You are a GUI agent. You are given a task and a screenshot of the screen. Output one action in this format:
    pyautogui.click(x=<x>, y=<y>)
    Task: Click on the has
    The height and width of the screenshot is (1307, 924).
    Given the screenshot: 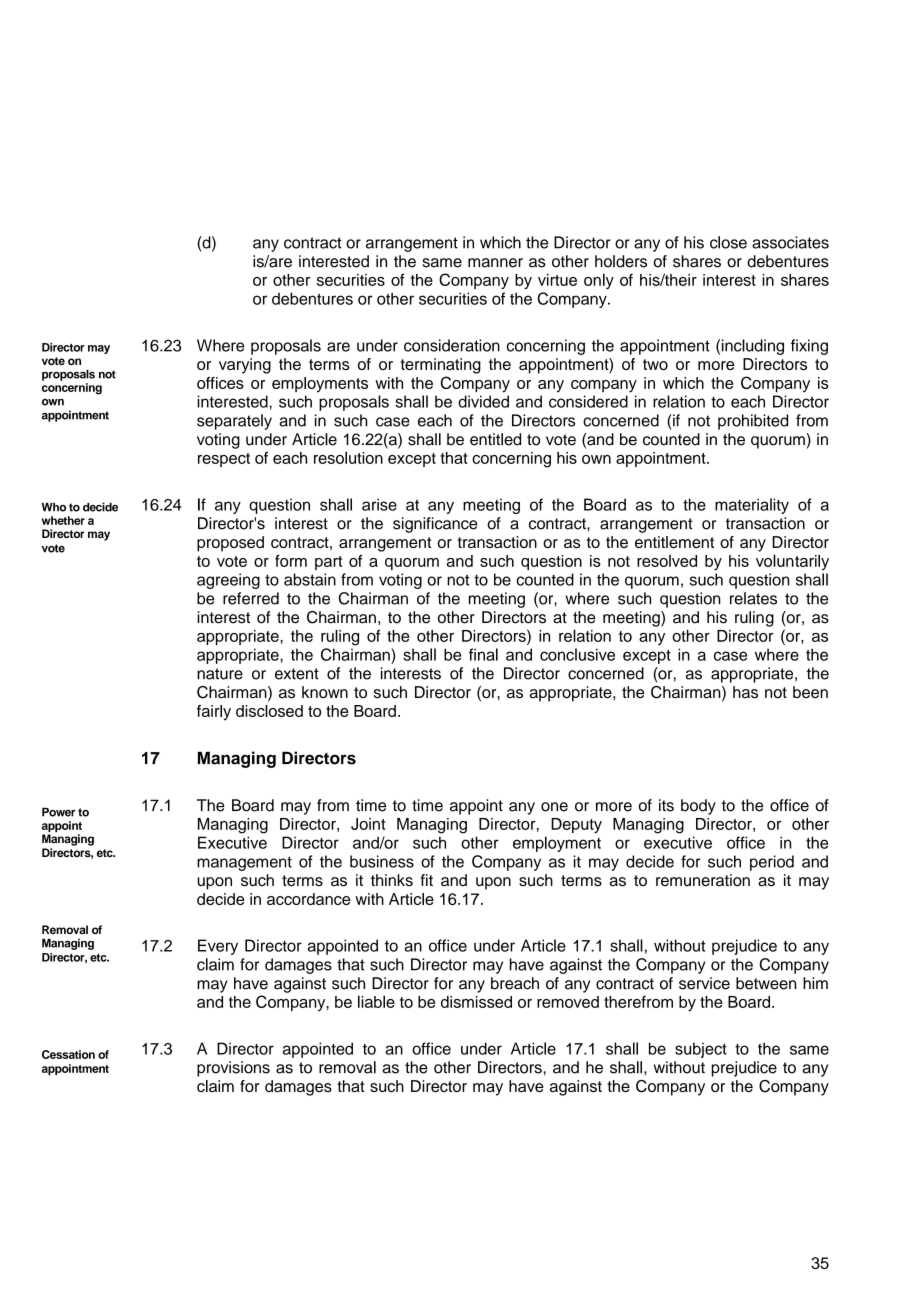 What is the action you would take?
    pyautogui.click(x=745, y=692)
